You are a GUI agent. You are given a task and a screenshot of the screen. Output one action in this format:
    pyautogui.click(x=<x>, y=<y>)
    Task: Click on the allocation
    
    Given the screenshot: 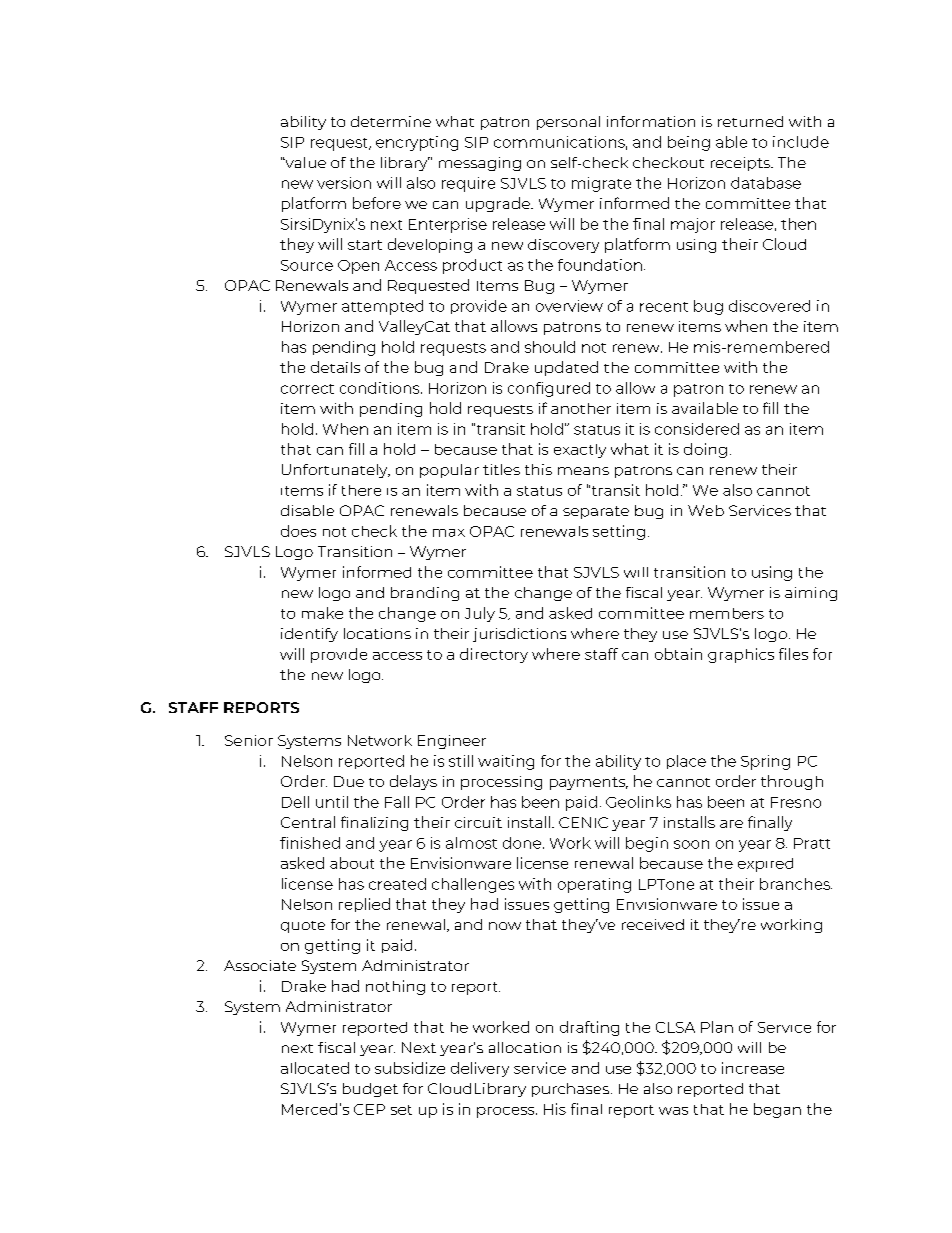 What is the action you would take?
    pyautogui.click(x=525, y=1047)
